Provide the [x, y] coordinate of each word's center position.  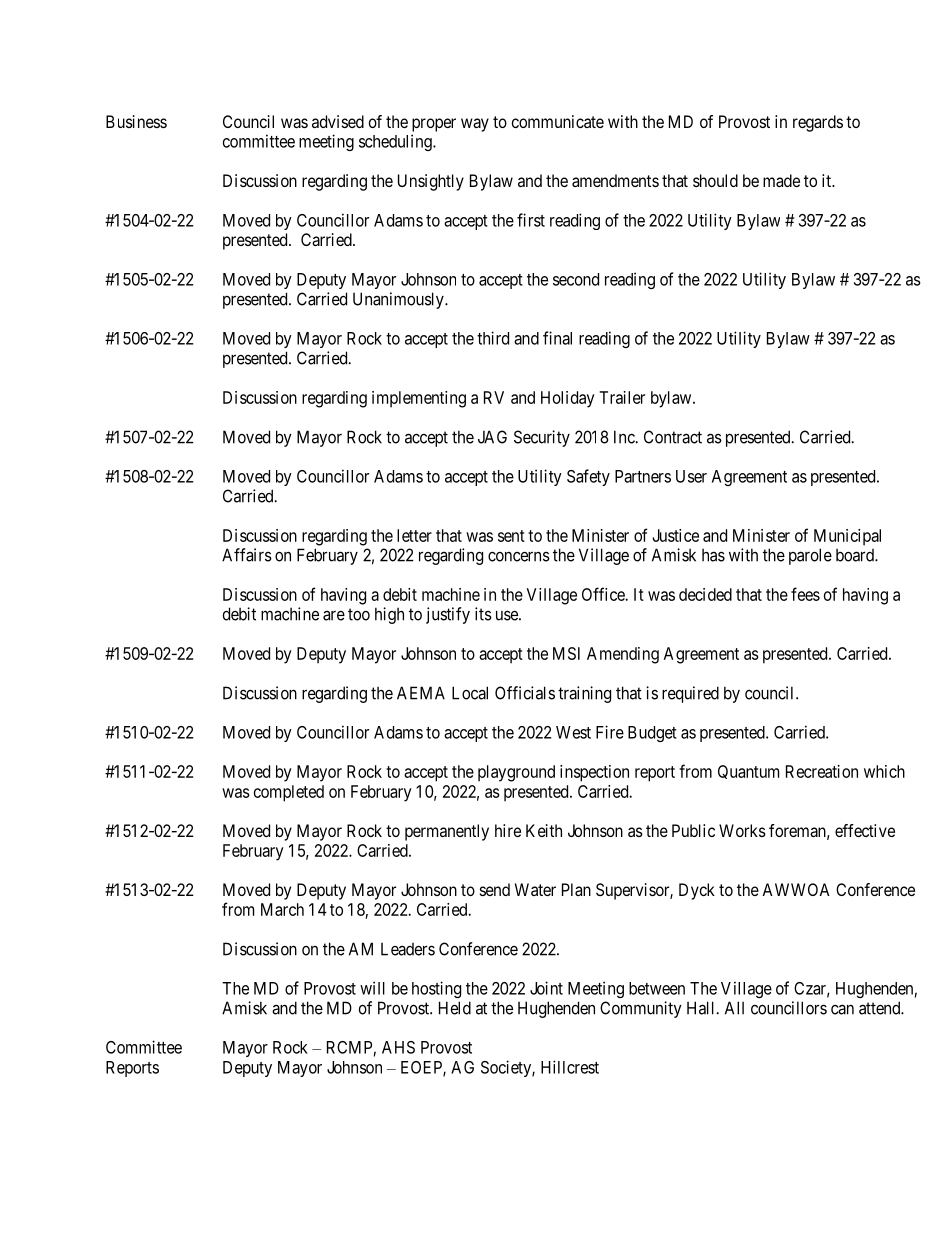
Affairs [247, 555]
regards [818, 123]
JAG [492, 437]
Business [136, 121]
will [372, 988]
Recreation [822, 771]
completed [289, 793]
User [691, 476]
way [475, 125]
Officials [525, 693]
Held [455, 1008]
